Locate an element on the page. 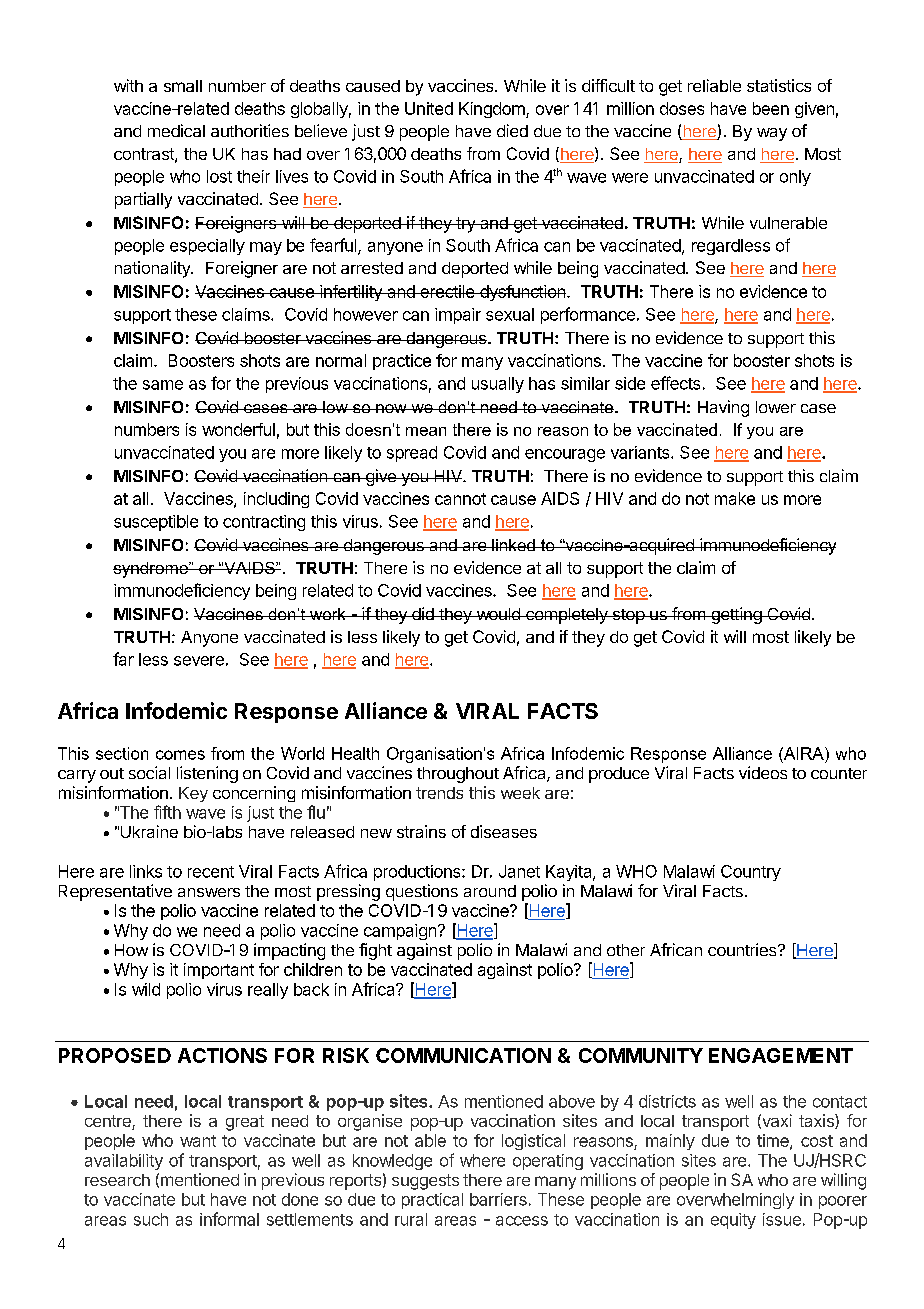 The width and height of the document is (924, 1309). such is located at coordinates (151, 1219).
